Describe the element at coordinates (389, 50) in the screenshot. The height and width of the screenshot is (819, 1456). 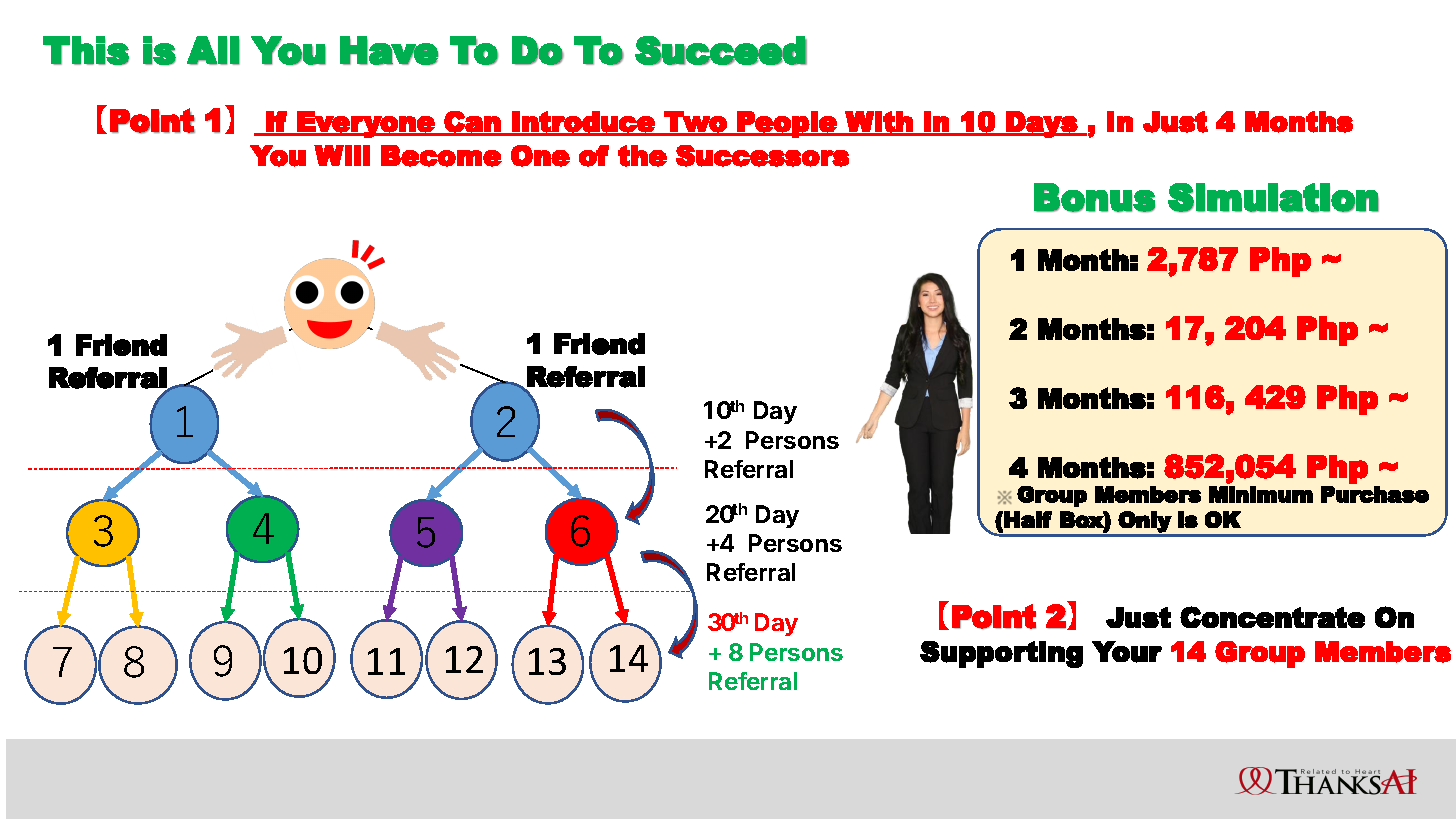
I see `Have` at that location.
